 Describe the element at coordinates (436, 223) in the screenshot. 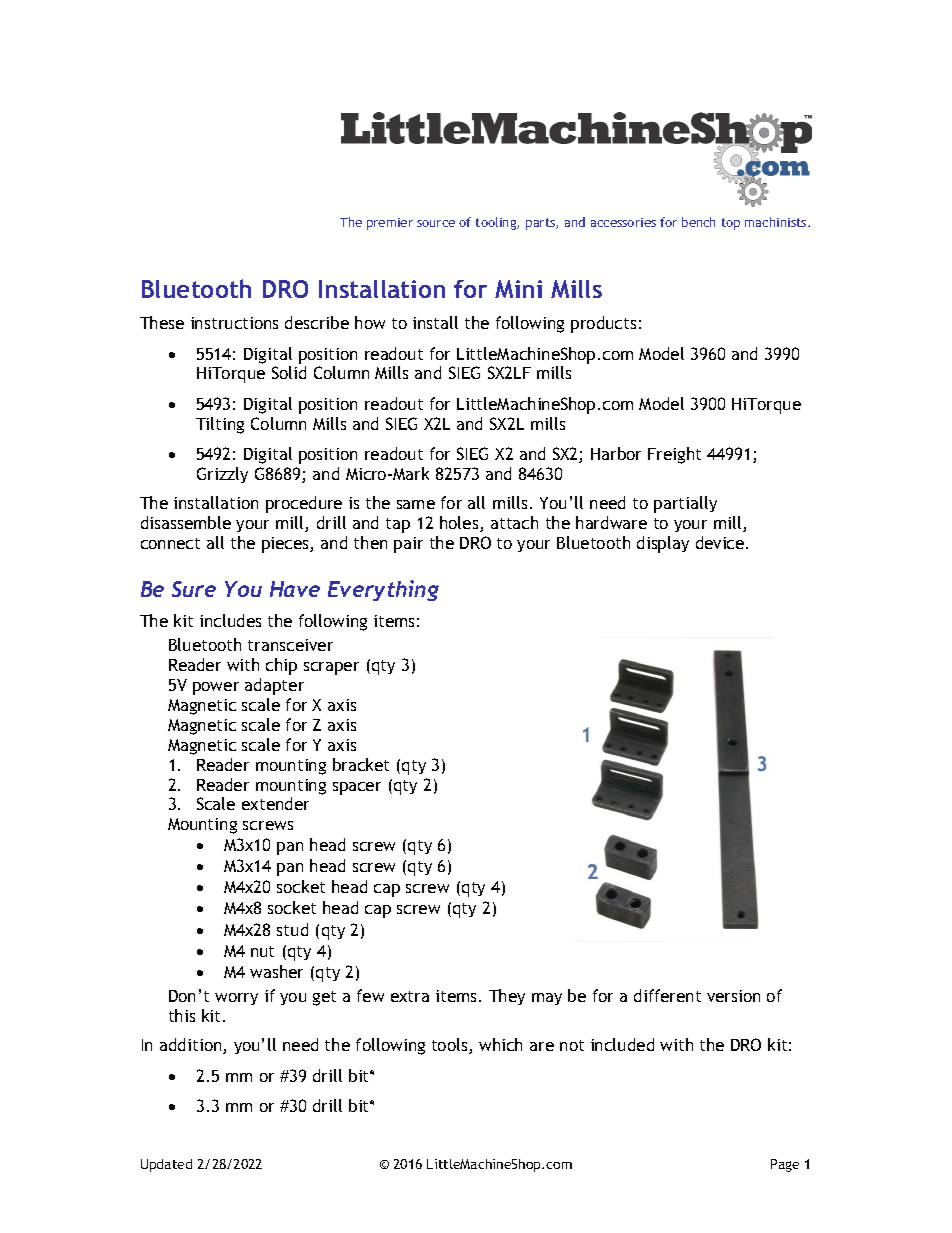

I see `source` at that location.
